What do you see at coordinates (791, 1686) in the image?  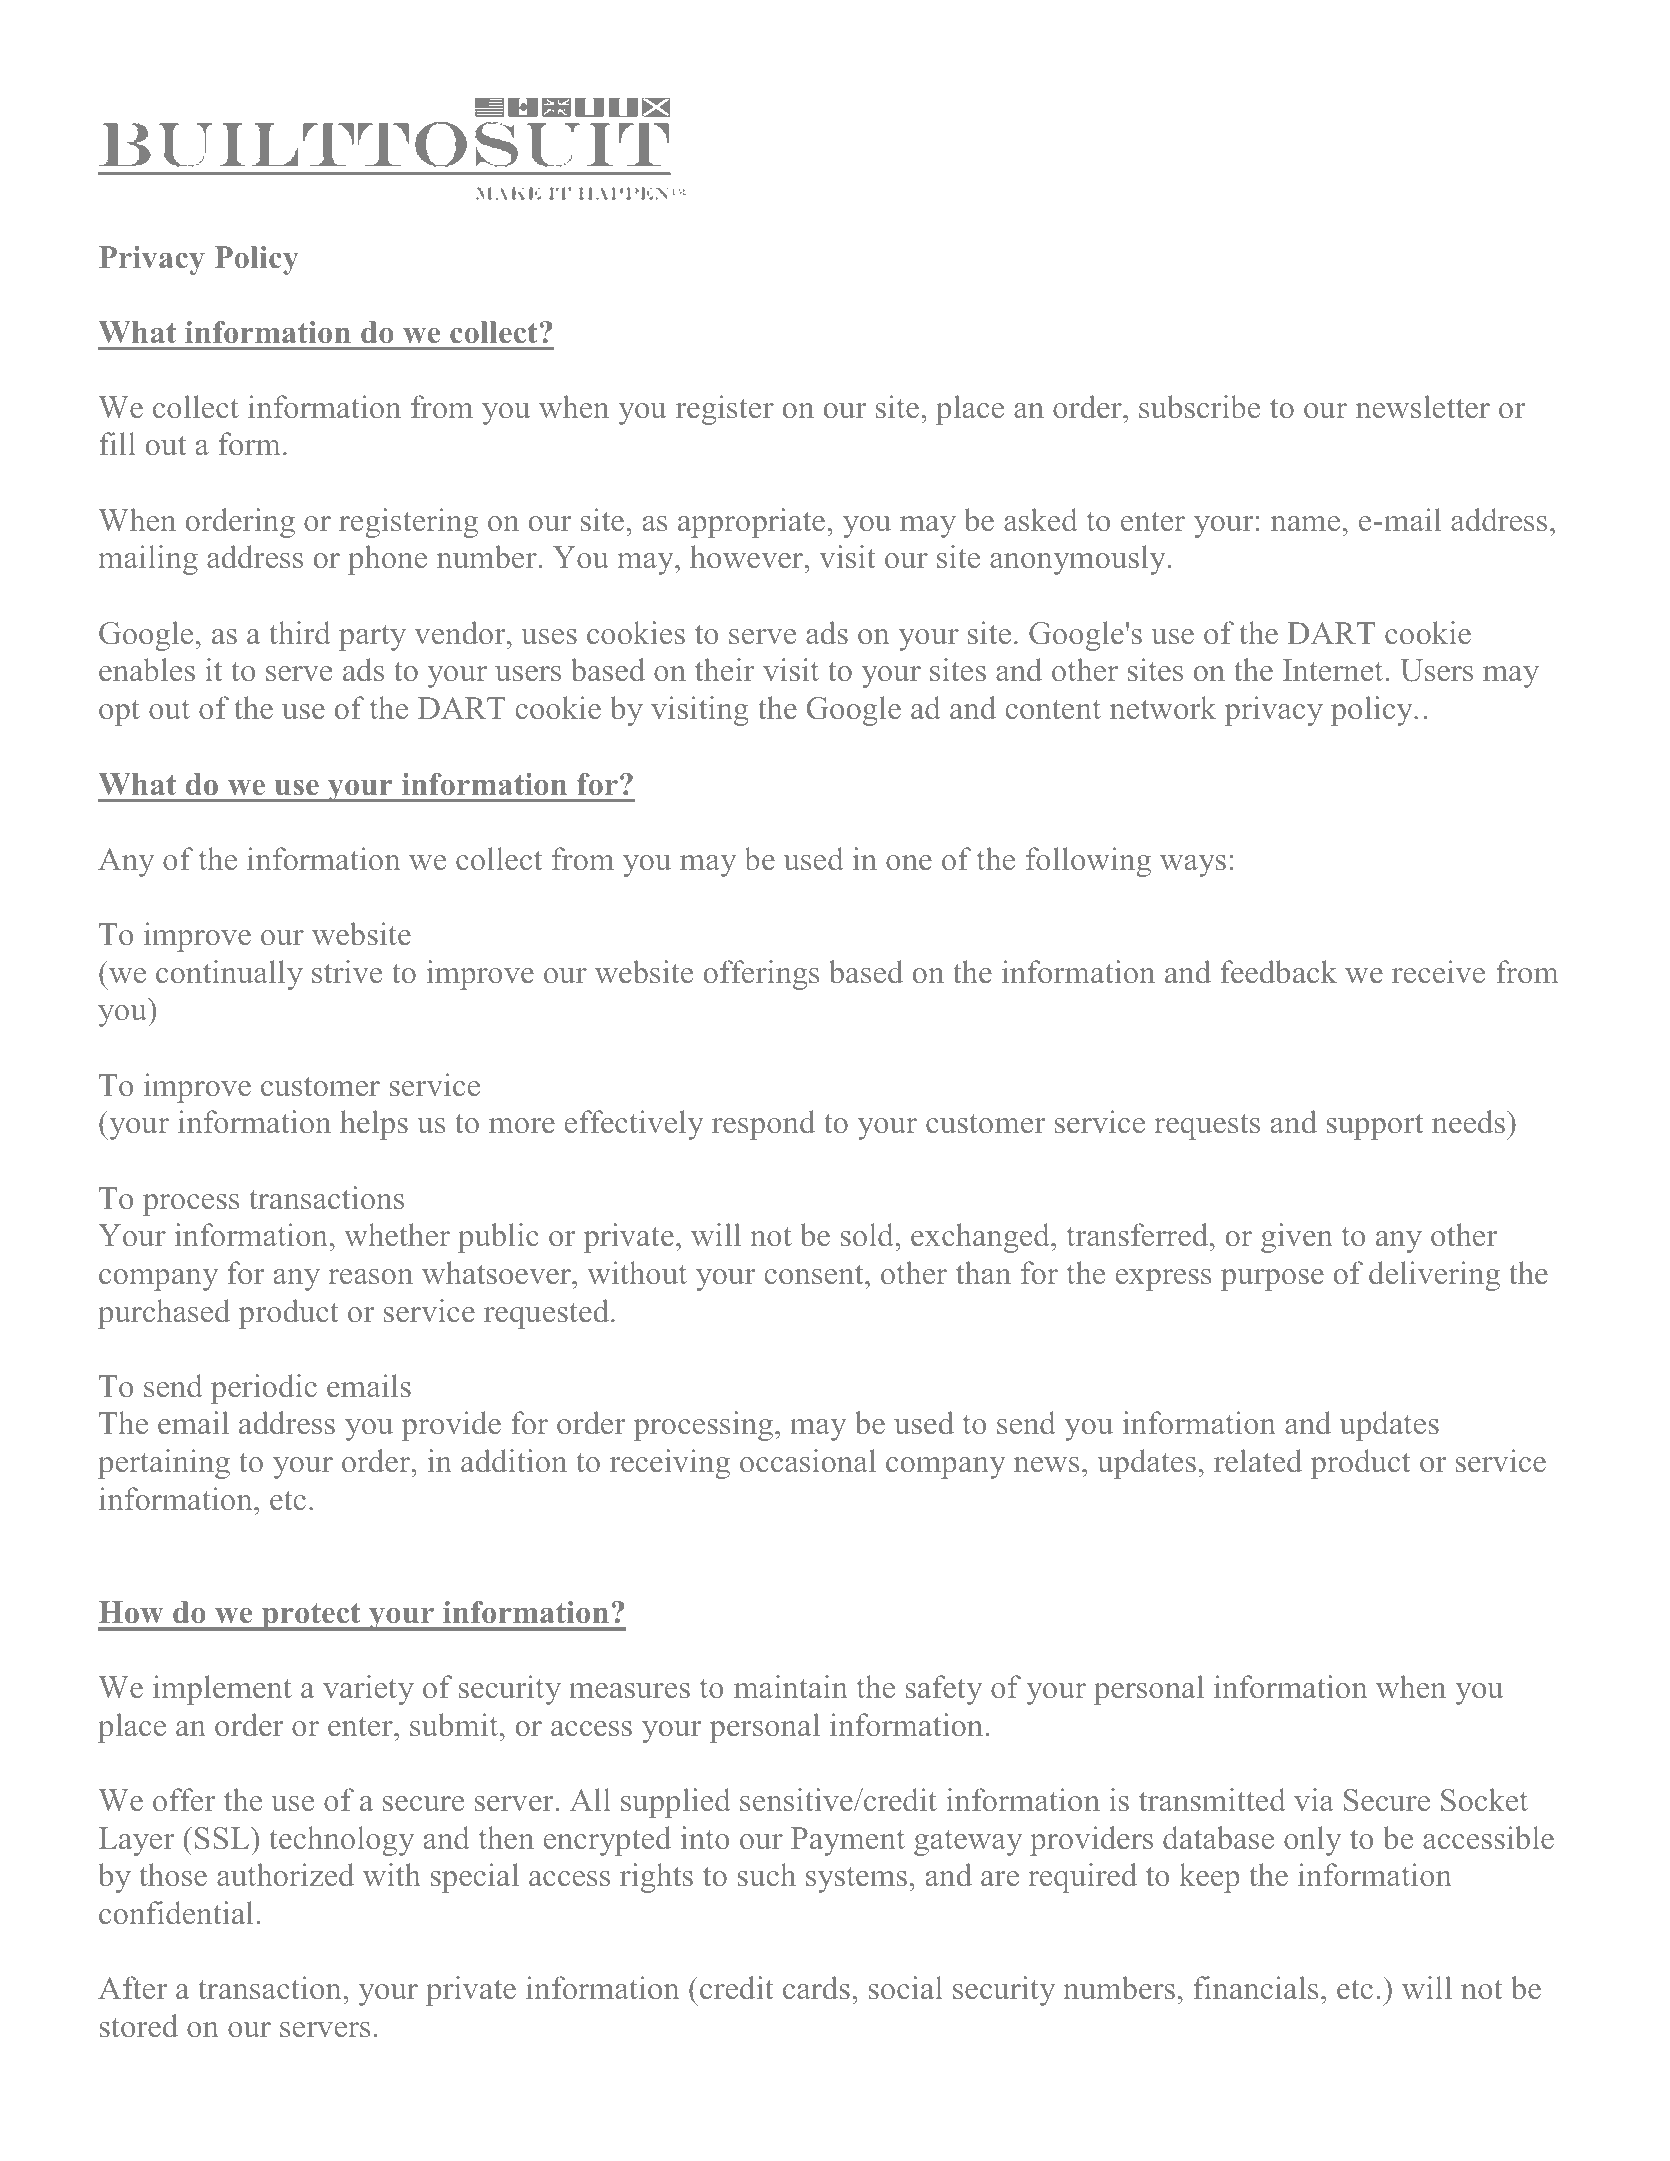 I see `maintain` at bounding box center [791, 1686].
